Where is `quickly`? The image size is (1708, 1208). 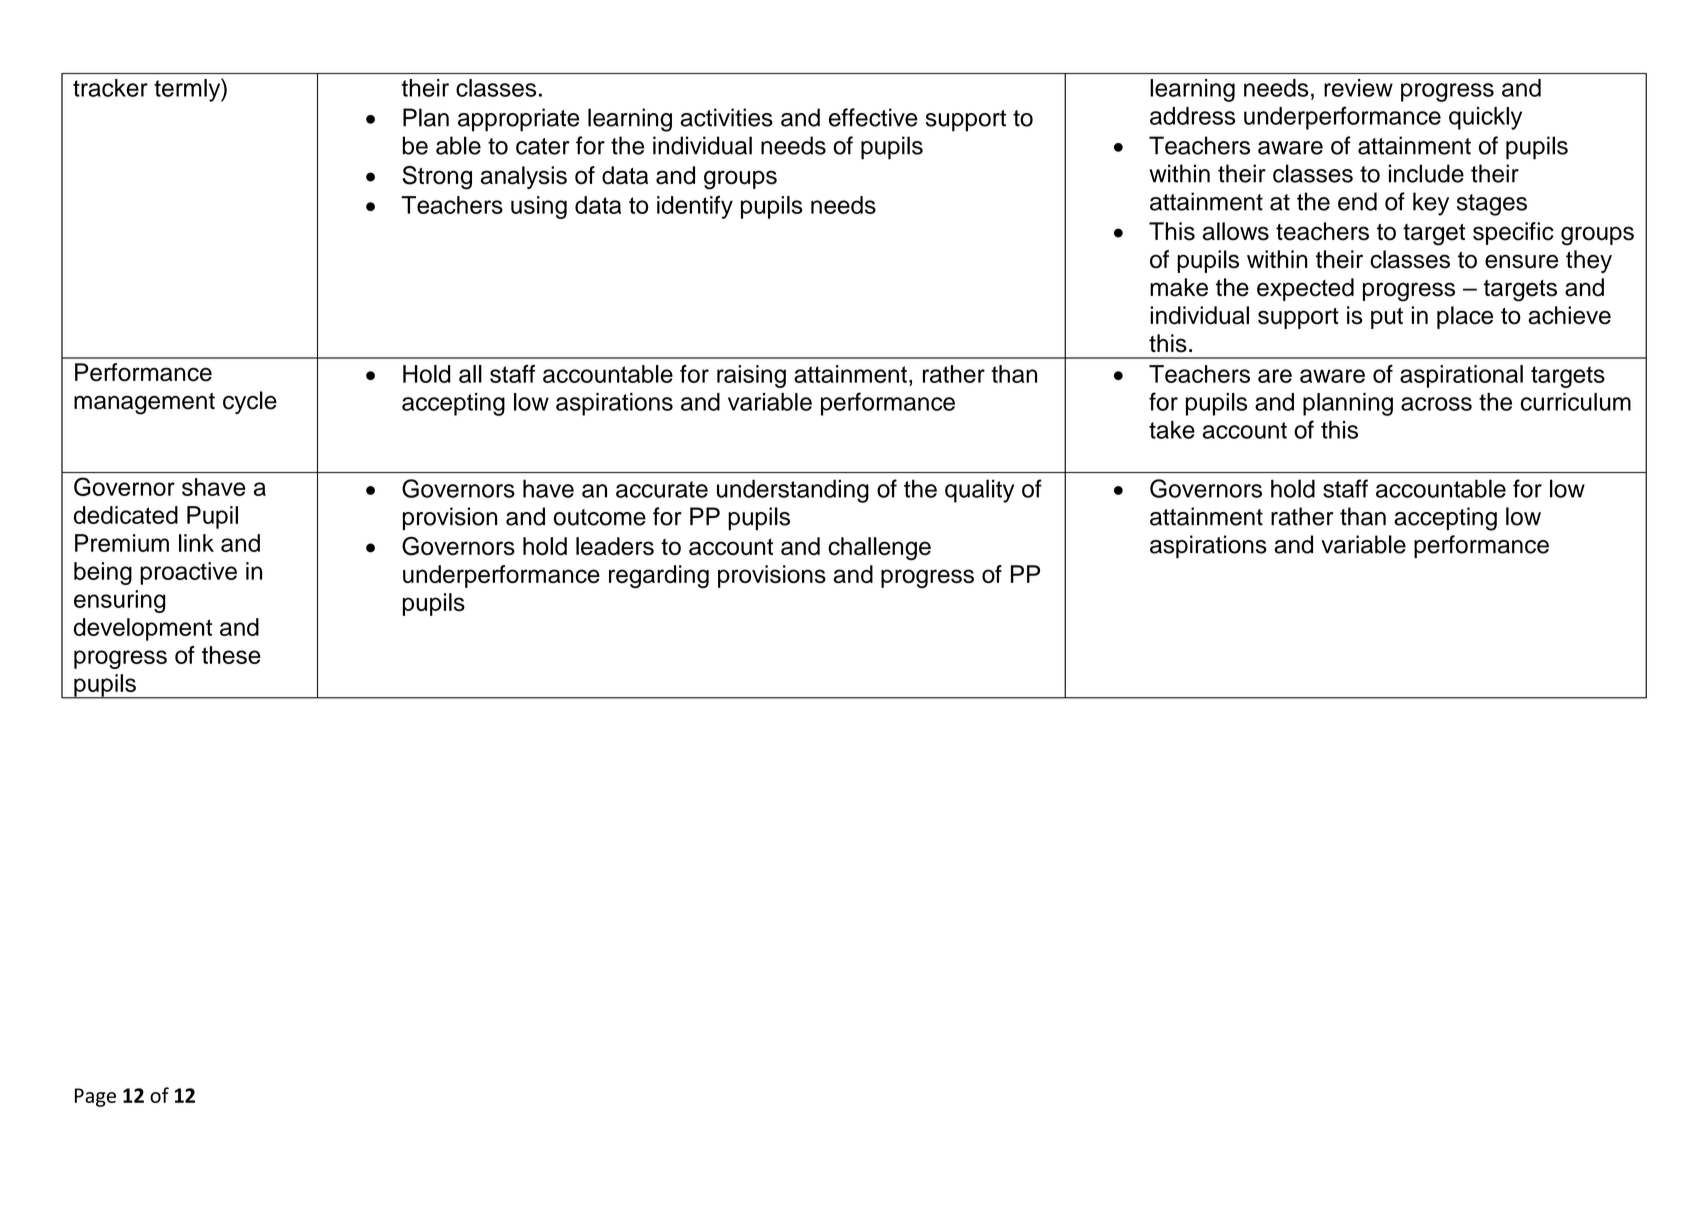 quickly is located at coordinates (1485, 118).
